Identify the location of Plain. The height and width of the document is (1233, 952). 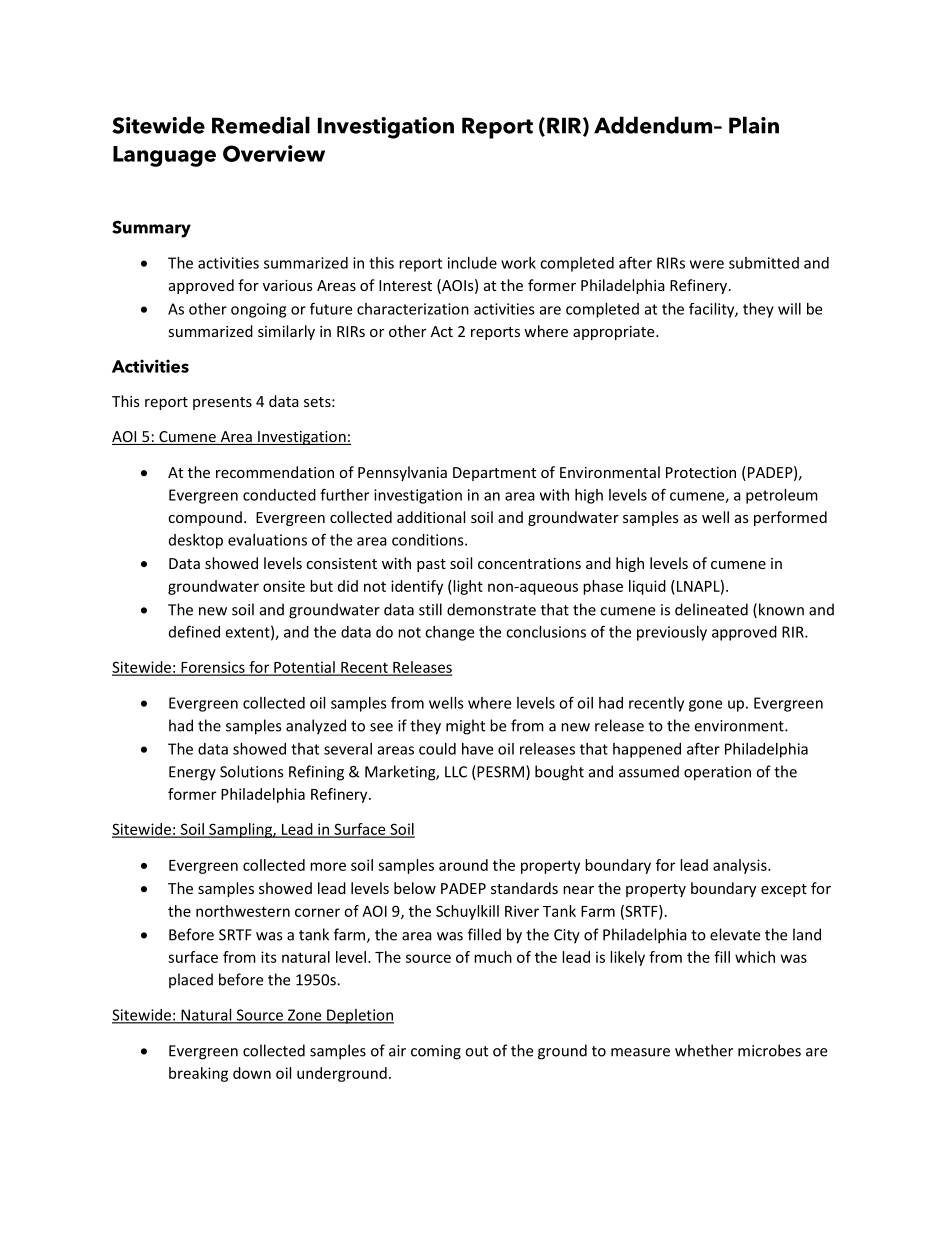
(754, 125).
